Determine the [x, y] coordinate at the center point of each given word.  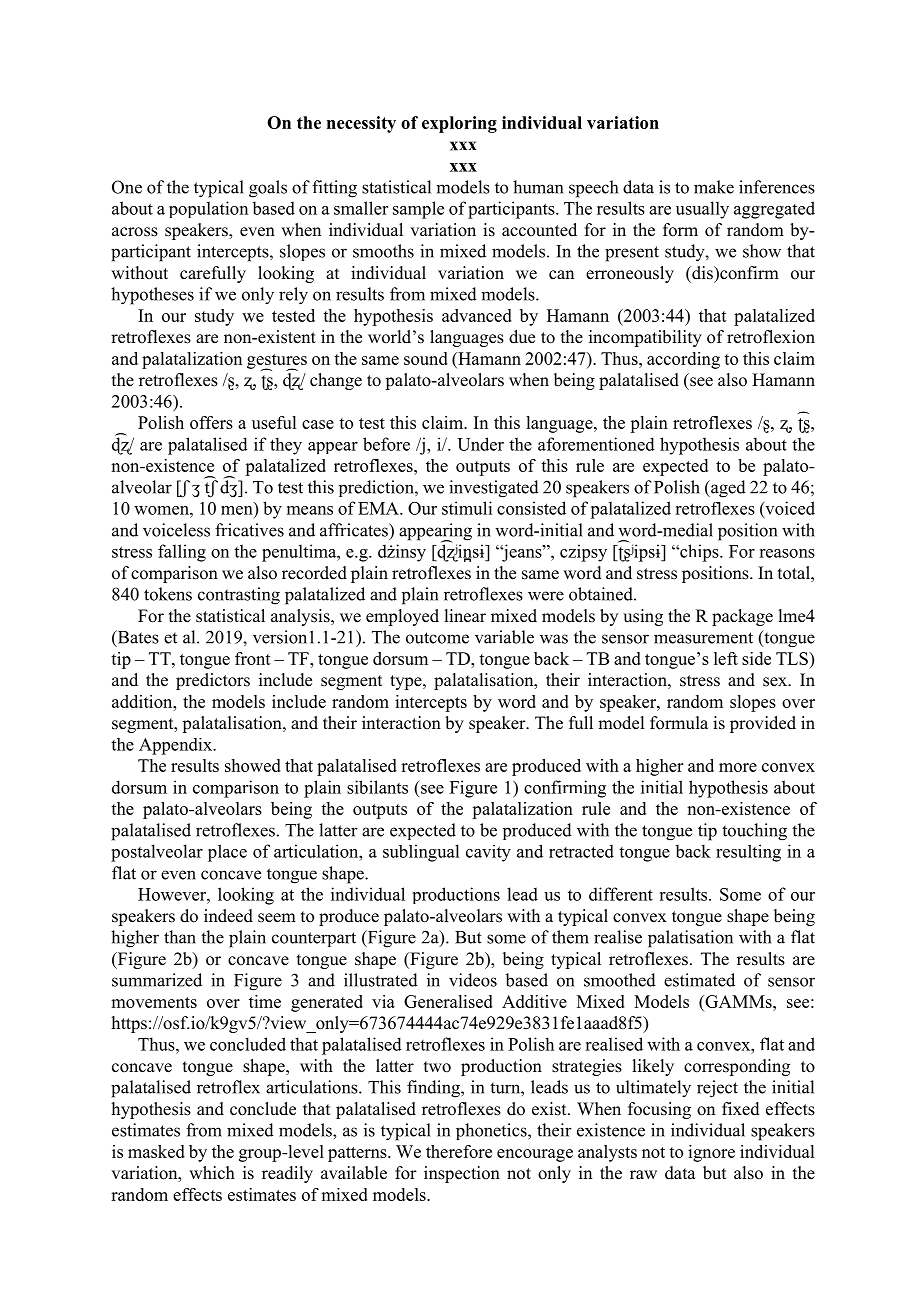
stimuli [467, 508]
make [714, 187]
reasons [787, 553]
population [208, 209]
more [738, 767]
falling [182, 553]
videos [473, 980]
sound [426, 358]
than [180, 937]
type [407, 682]
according [683, 360]
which [212, 1173]
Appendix [176, 746]
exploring [459, 124]
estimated [699, 980]
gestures [277, 362]
